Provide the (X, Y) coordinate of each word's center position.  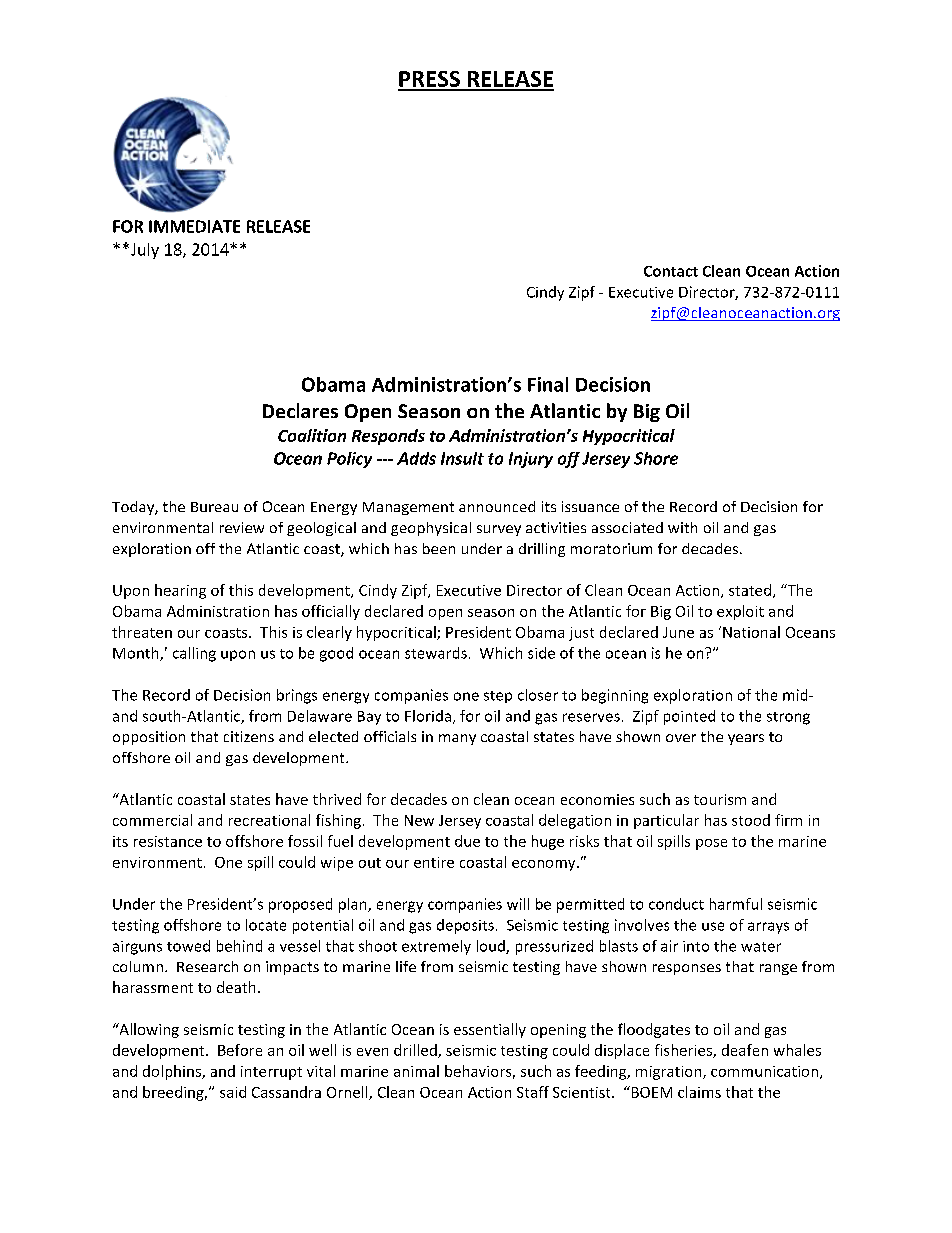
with (682, 527)
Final (548, 384)
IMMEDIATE (194, 226)
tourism (720, 799)
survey (499, 530)
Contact (671, 271)
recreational (269, 820)
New (419, 820)
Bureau (214, 507)
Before (240, 1050)
